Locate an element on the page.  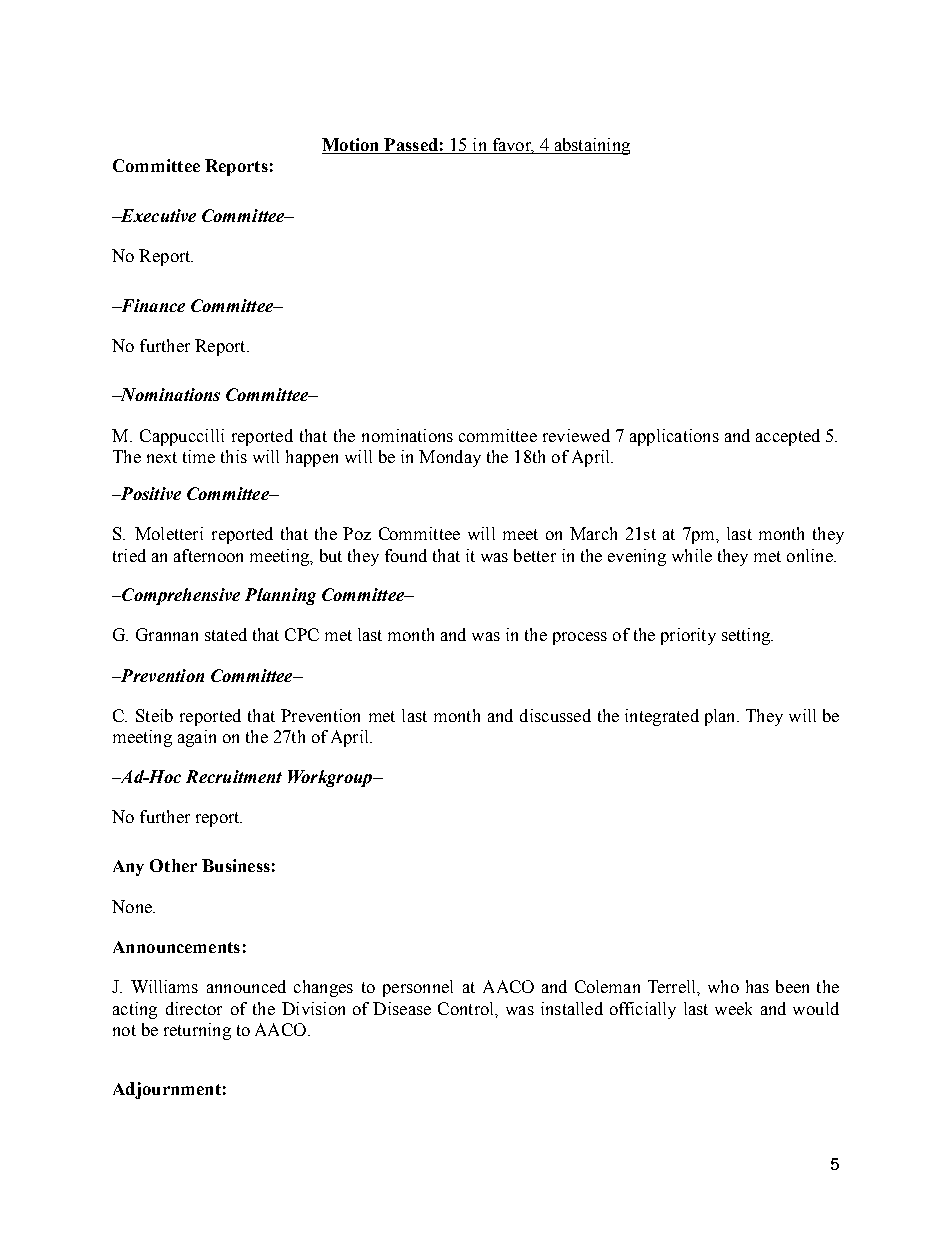
stated is located at coordinates (226, 634).
